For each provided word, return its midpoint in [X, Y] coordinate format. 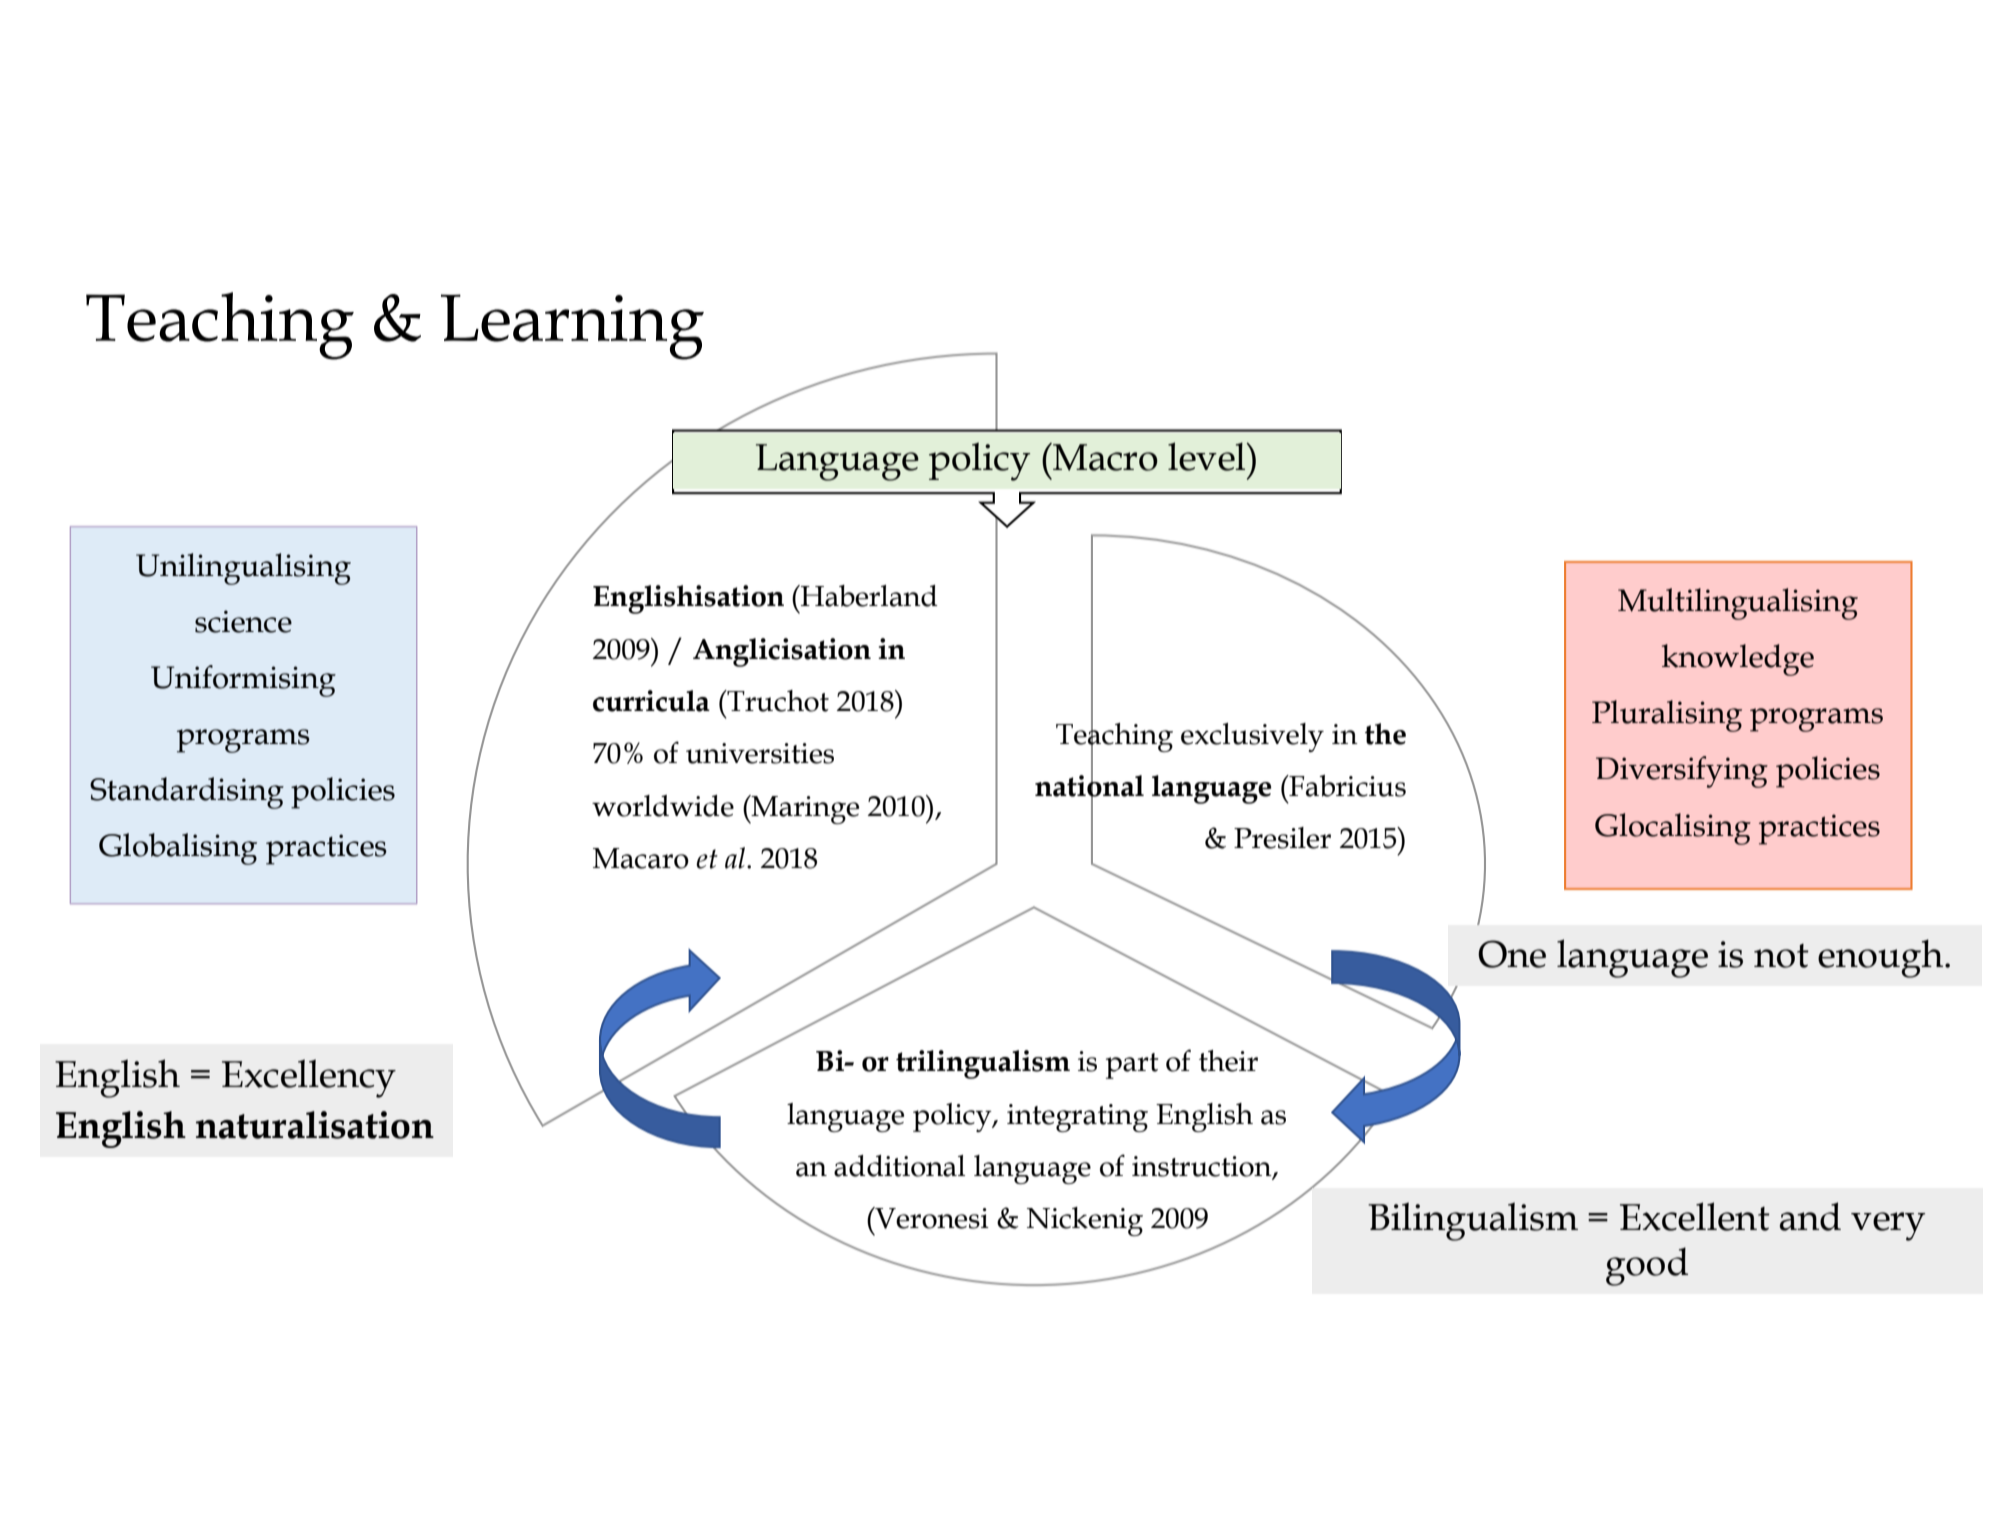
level [1208, 456]
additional [899, 1166]
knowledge [1738, 660]
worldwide [663, 806]
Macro [1104, 457]
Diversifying [1682, 772]
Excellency [309, 1078]
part [1132, 1066]
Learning [572, 327]
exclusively [1252, 737]
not [1781, 956]
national [1089, 785]
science [243, 621]
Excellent [1695, 1216]
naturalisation [315, 1125]
